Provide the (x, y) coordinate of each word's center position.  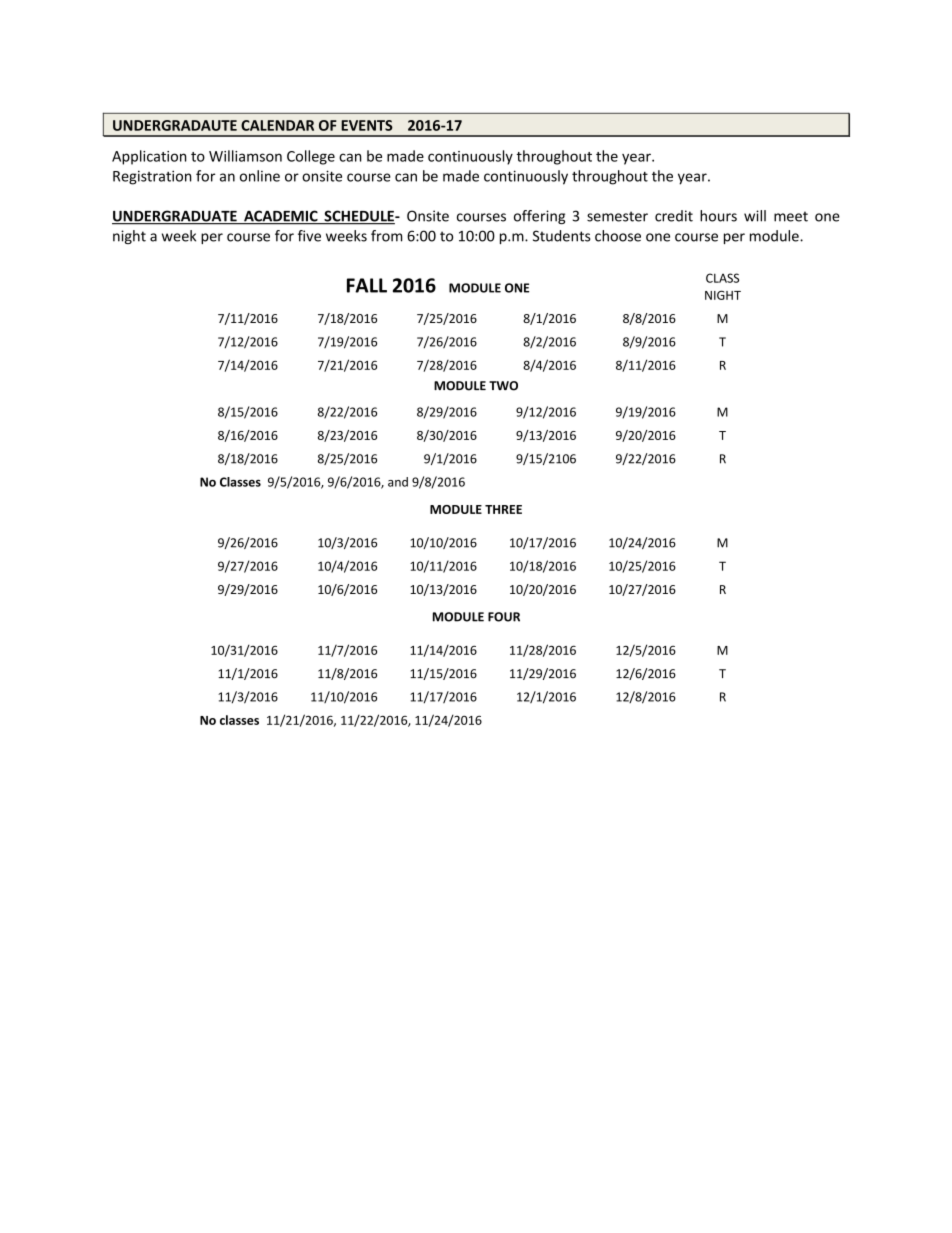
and (398, 482)
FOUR (504, 617)
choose (618, 236)
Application (149, 157)
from (386, 236)
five (309, 236)
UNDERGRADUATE (175, 217)
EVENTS (367, 125)
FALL (367, 285)
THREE (503, 509)
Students (562, 236)
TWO (503, 386)
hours (718, 216)
